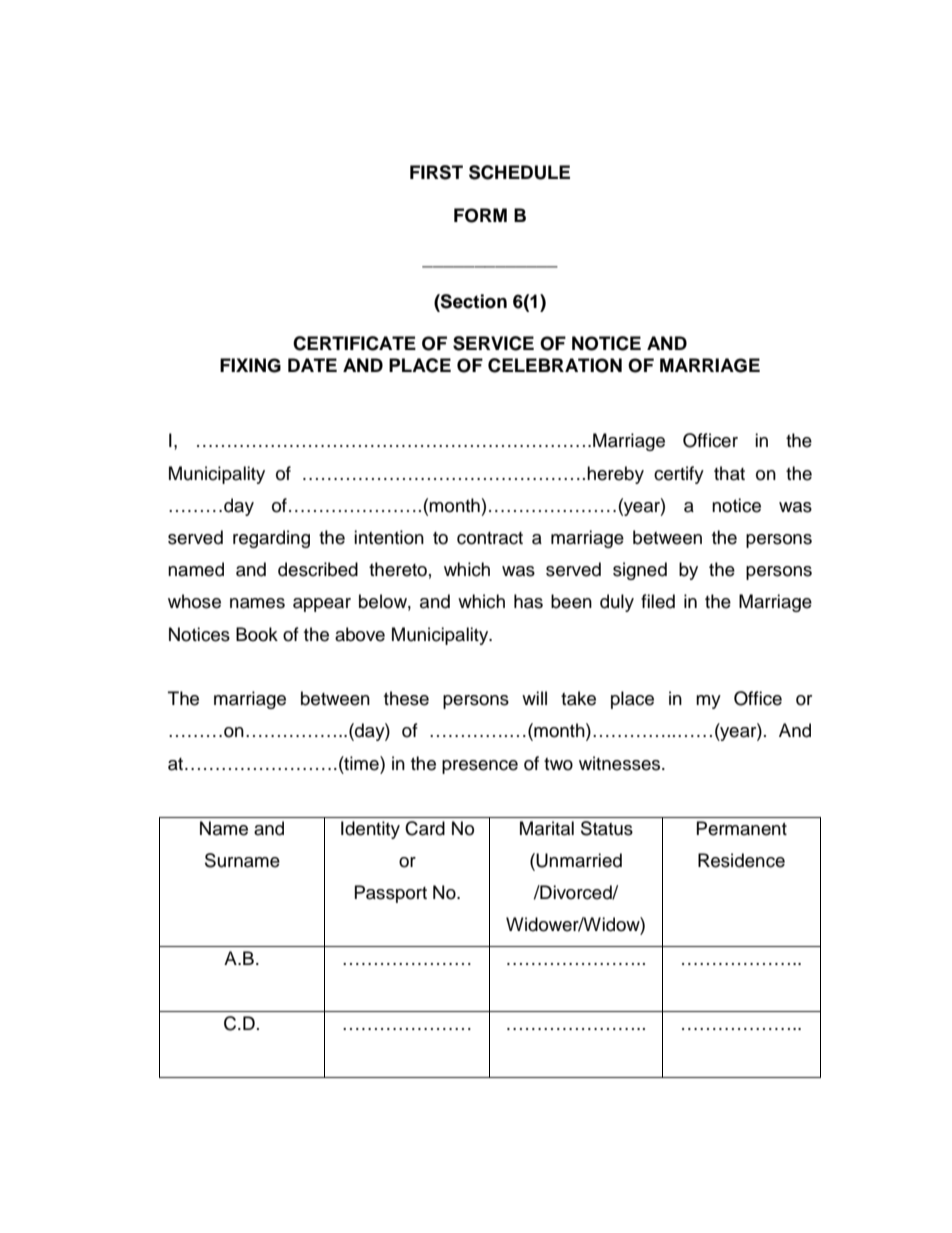  I want to click on FIRST, so click(436, 172).
